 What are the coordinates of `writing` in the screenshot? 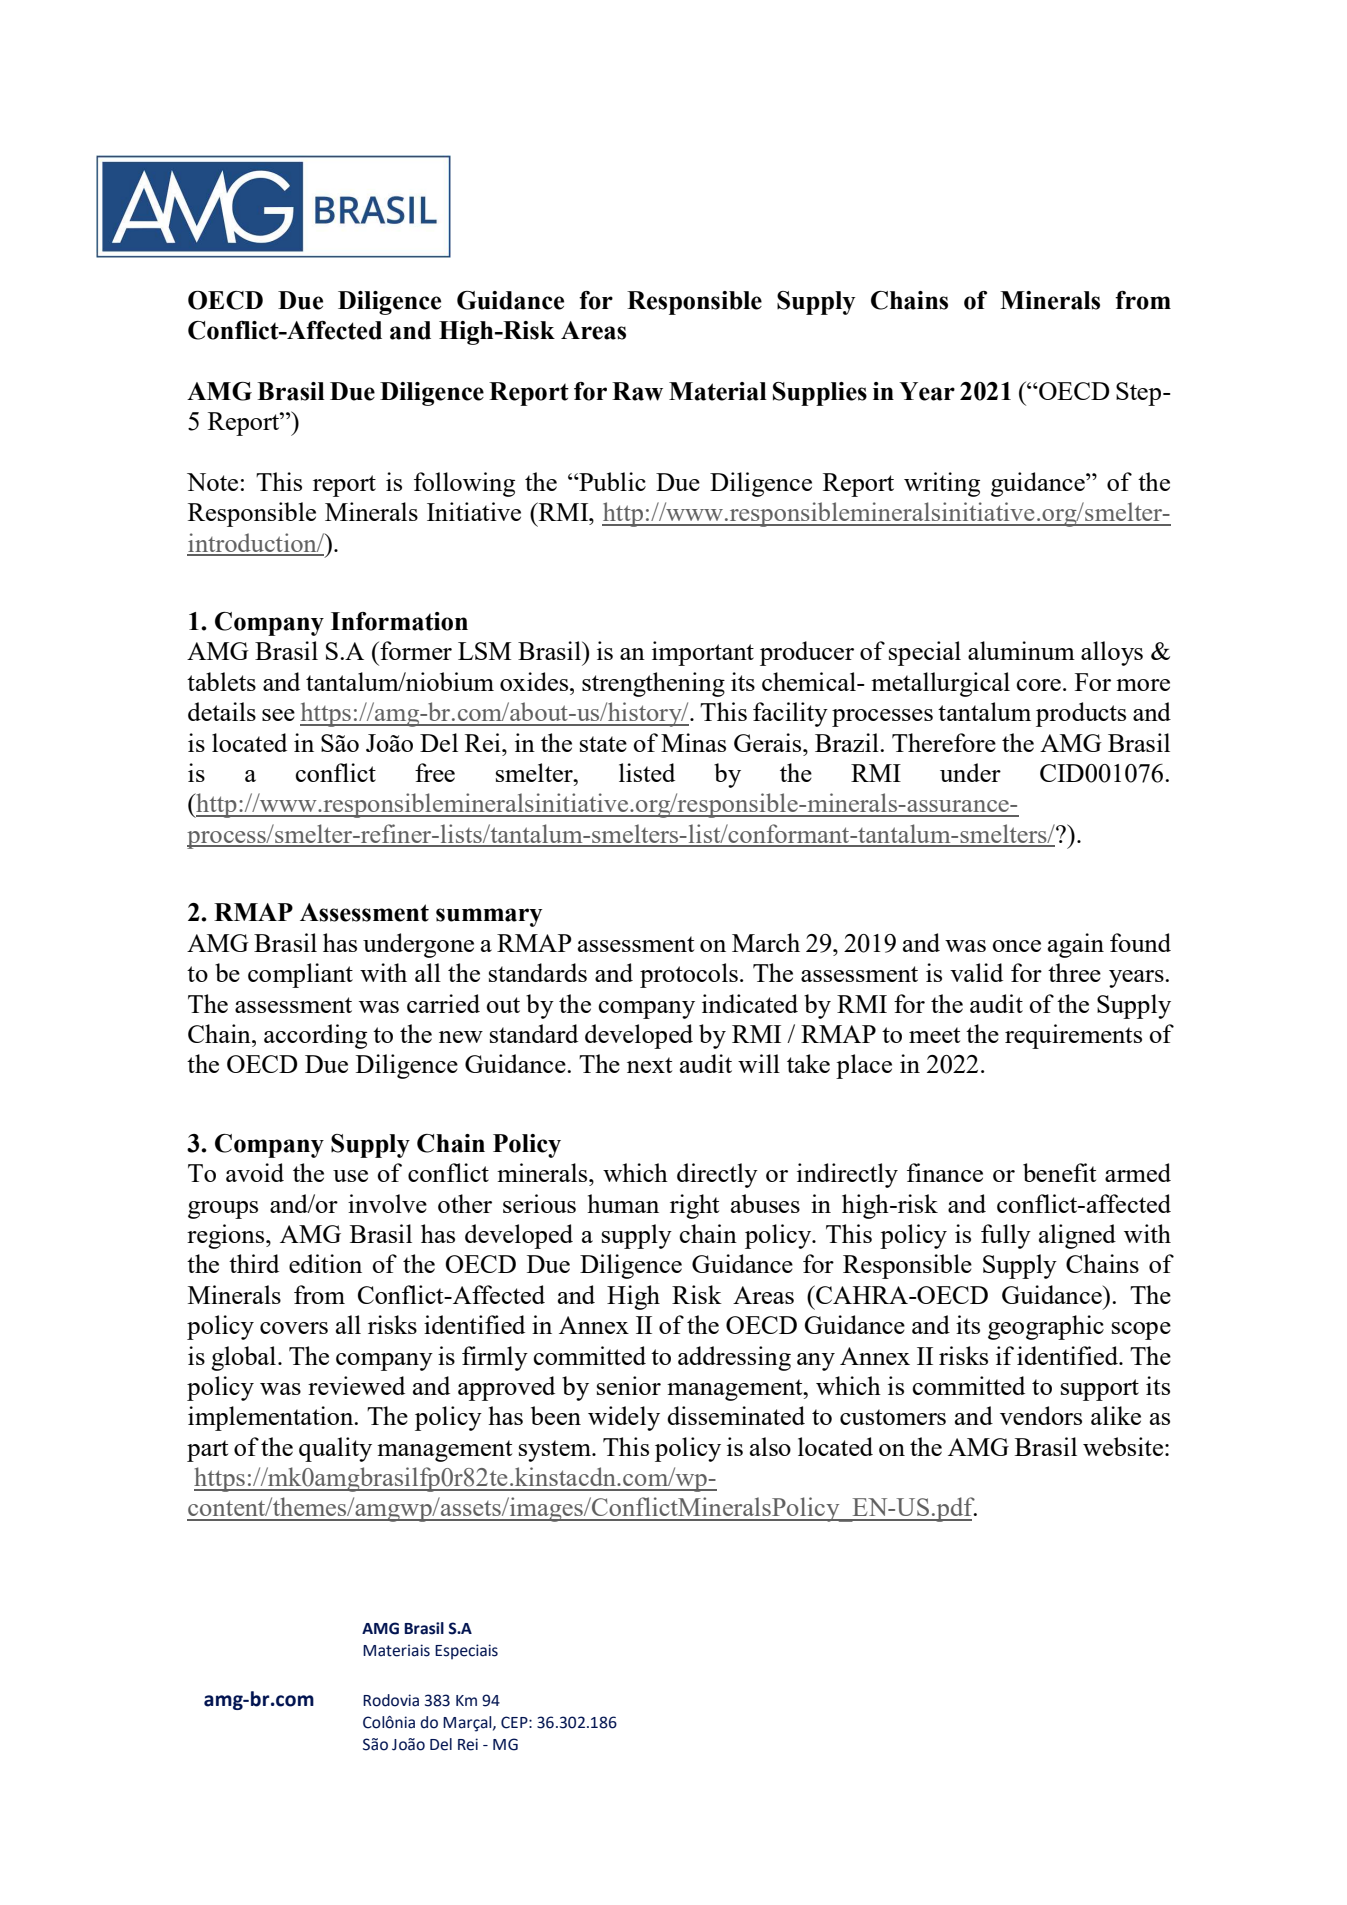 It's located at (942, 484).
